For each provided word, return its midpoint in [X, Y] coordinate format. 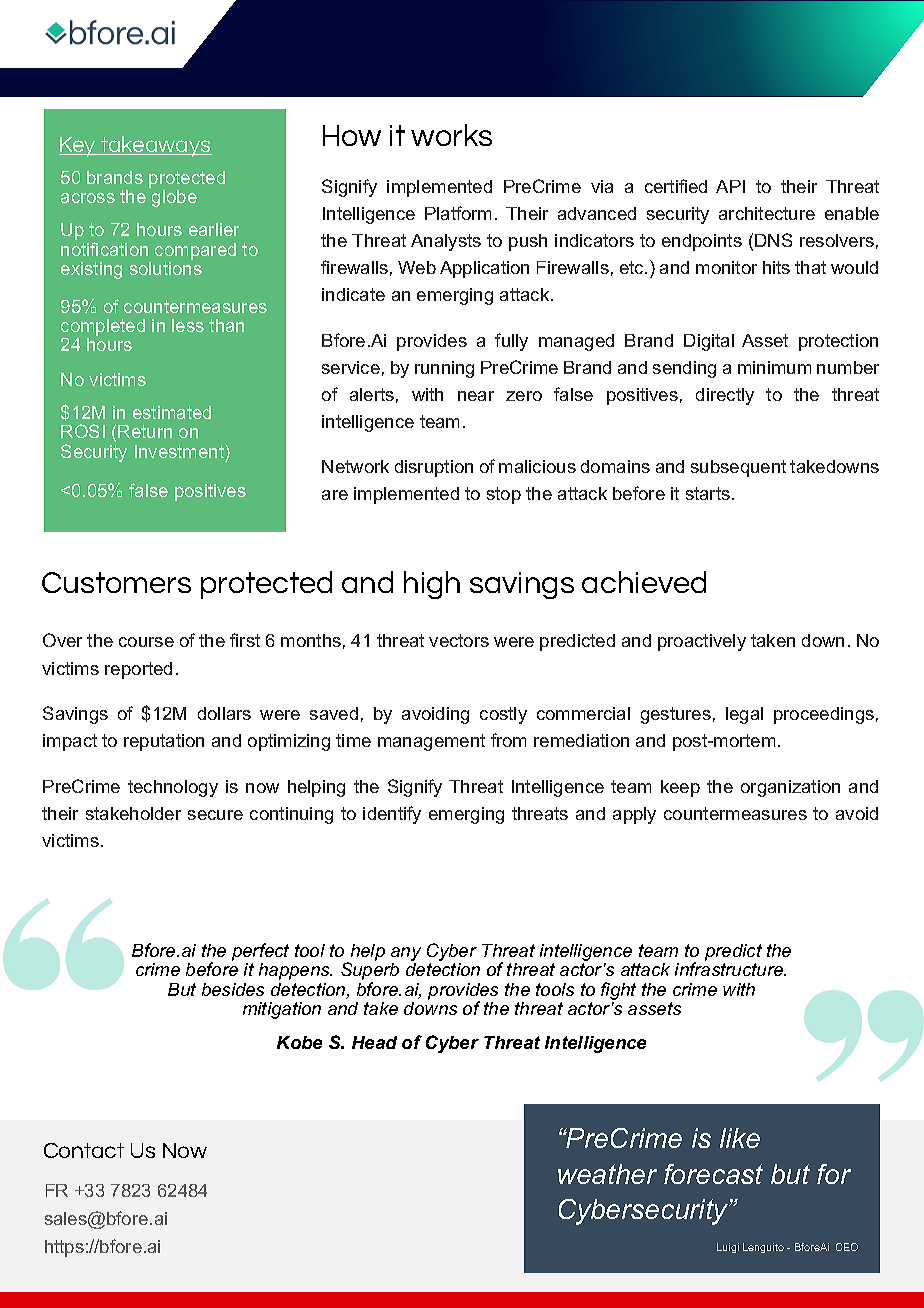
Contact [84, 1150]
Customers [116, 582]
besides [233, 989]
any [406, 955]
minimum [774, 367]
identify [392, 815]
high [432, 585]
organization [790, 788]
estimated [172, 412]
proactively [702, 642]
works [451, 135]
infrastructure [730, 969]
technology [173, 788]
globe [174, 198]
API [730, 186]
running [444, 369]
